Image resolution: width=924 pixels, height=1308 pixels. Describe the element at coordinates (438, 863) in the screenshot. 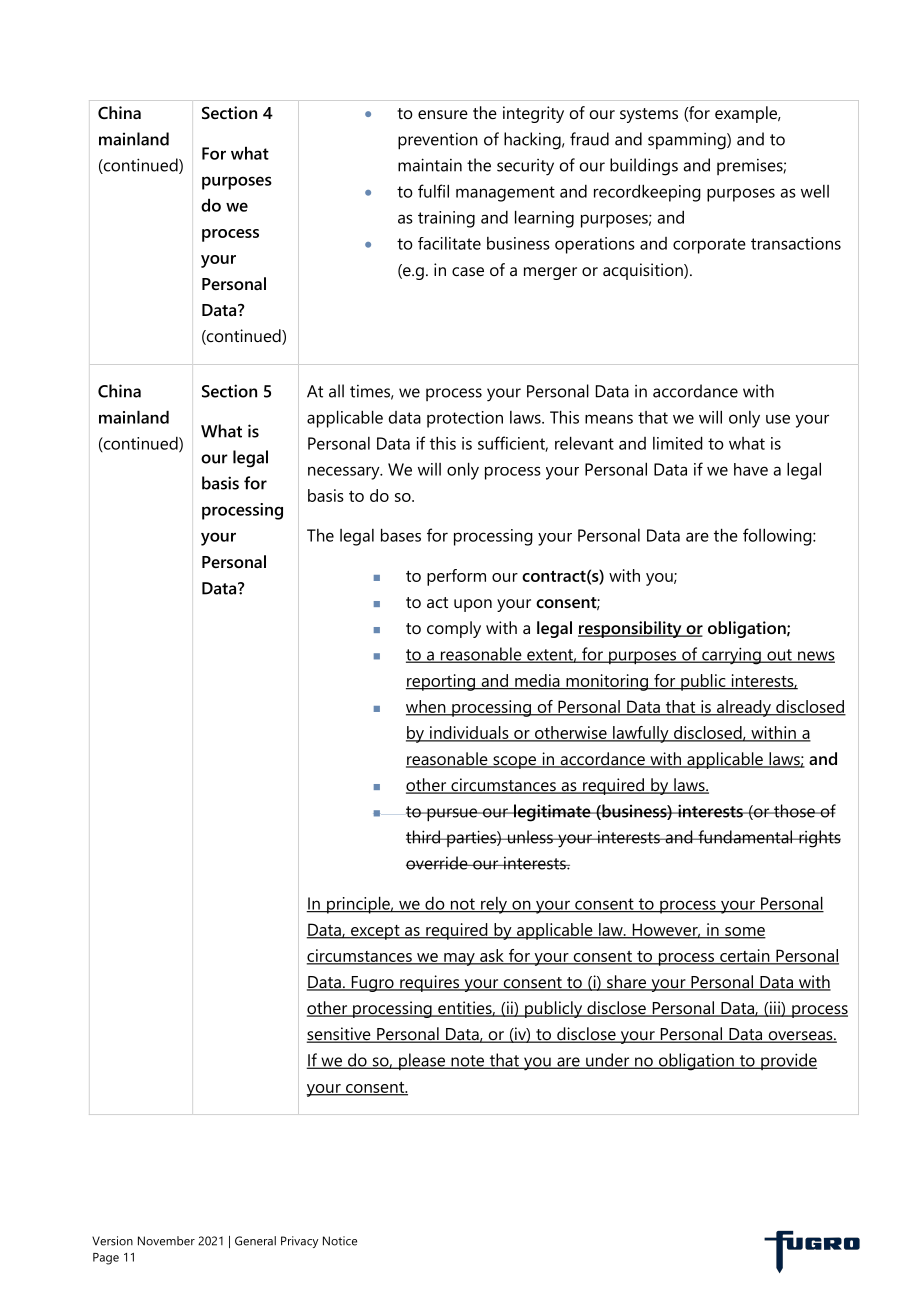

I see `override` at that location.
